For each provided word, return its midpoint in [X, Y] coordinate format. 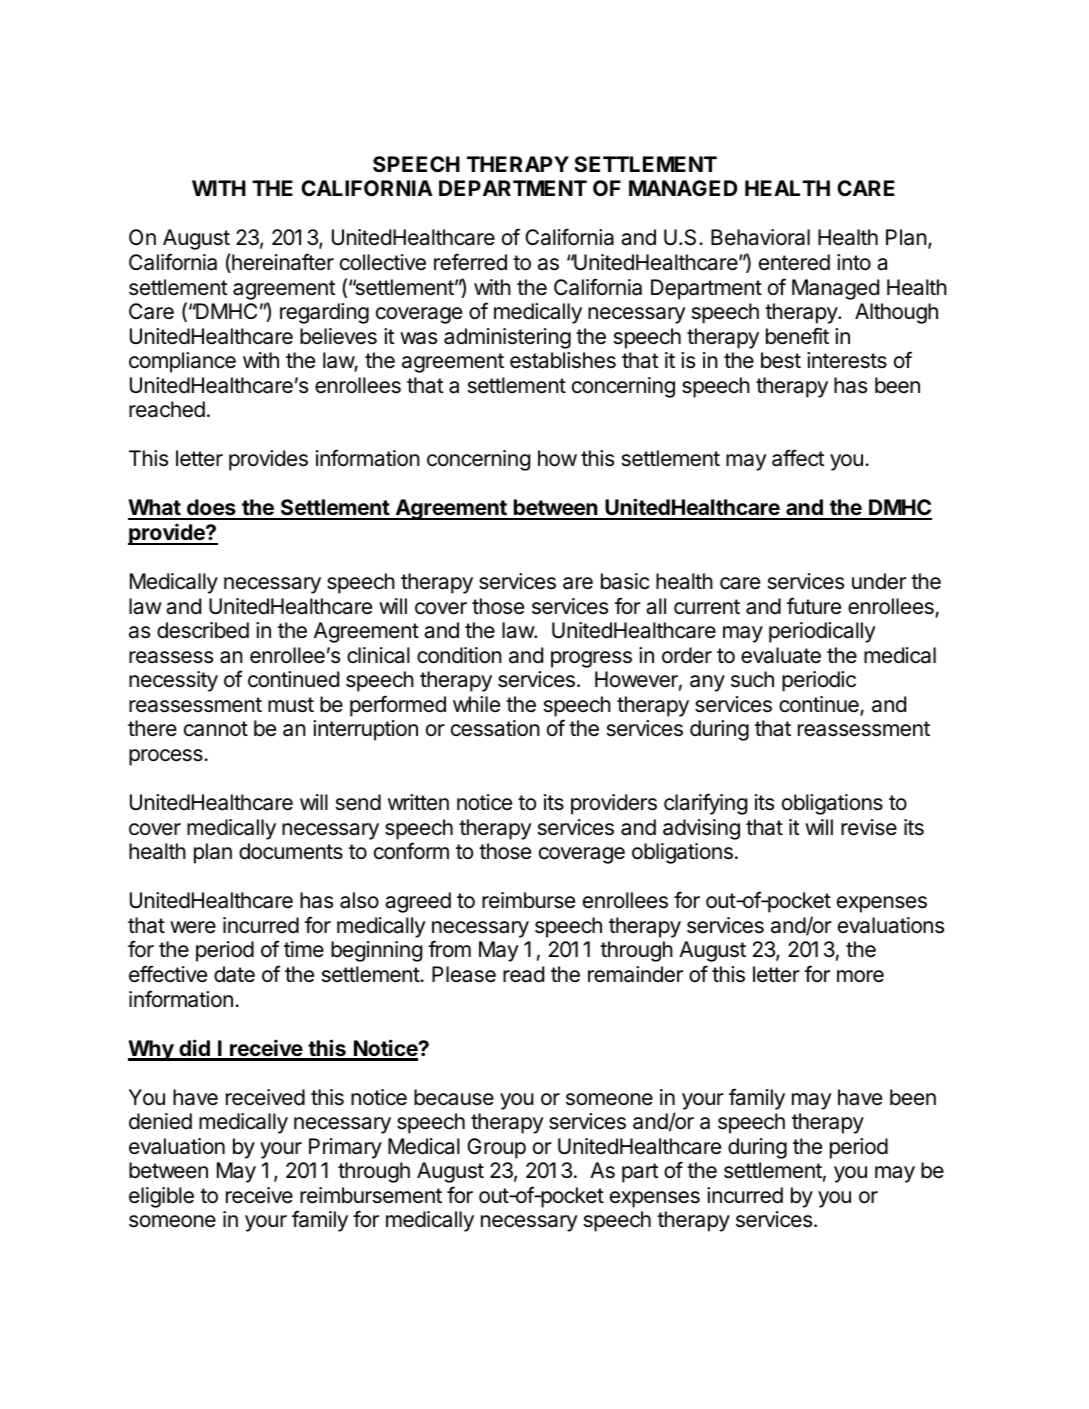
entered [794, 262]
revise [869, 827]
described [203, 630]
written [418, 802]
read [523, 974]
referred [470, 262]
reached [167, 409]
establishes [563, 360]
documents [291, 851]
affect [798, 458]
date [234, 974]
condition [459, 655]
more [860, 976]
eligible [161, 1197]
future [814, 606]
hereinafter [282, 263]
